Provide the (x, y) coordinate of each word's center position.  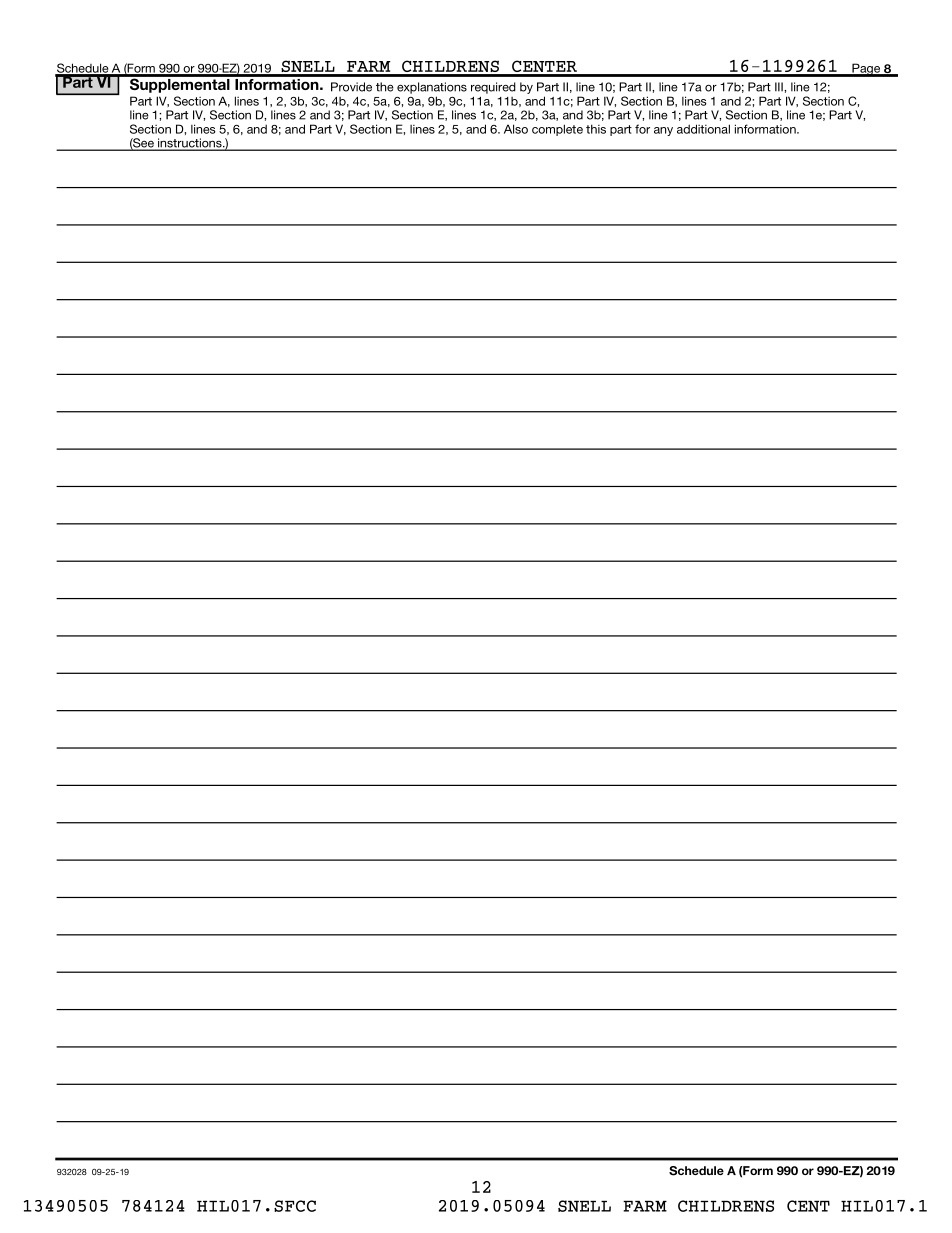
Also (516, 129)
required (493, 88)
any (663, 131)
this (596, 129)
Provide (351, 87)
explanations (432, 88)
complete (557, 130)
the (385, 87)
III (780, 87)
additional (703, 129)
